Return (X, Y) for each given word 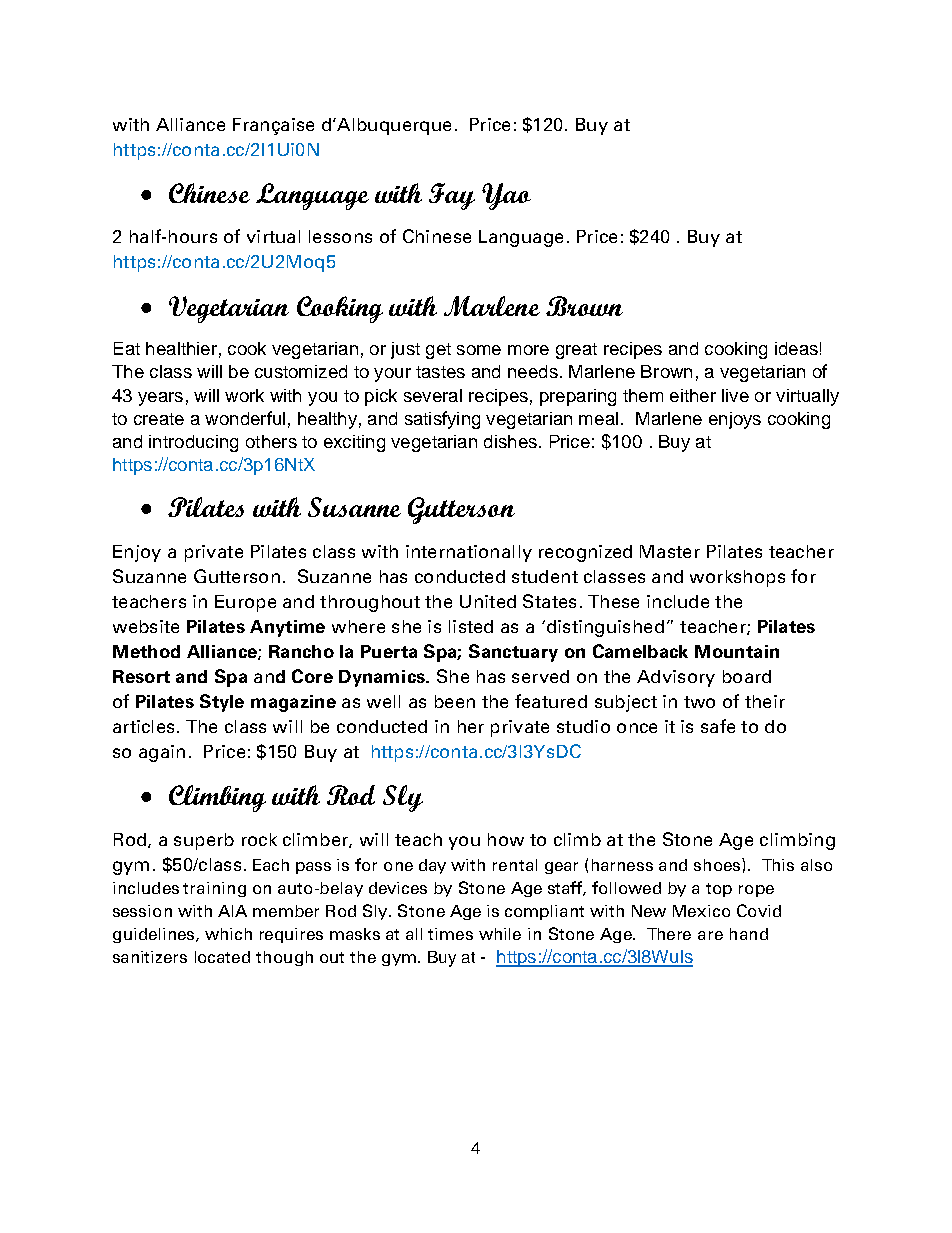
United (488, 601)
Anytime (287, 628)
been (455, 701)
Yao (506, 196)
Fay (452, 196)
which (228, 934)
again (162, 753)
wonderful (245, 418)
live (735, 395)
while (500, 934)
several (433, 395)
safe (718, 726)
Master (670, 551)
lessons (340, 236)
